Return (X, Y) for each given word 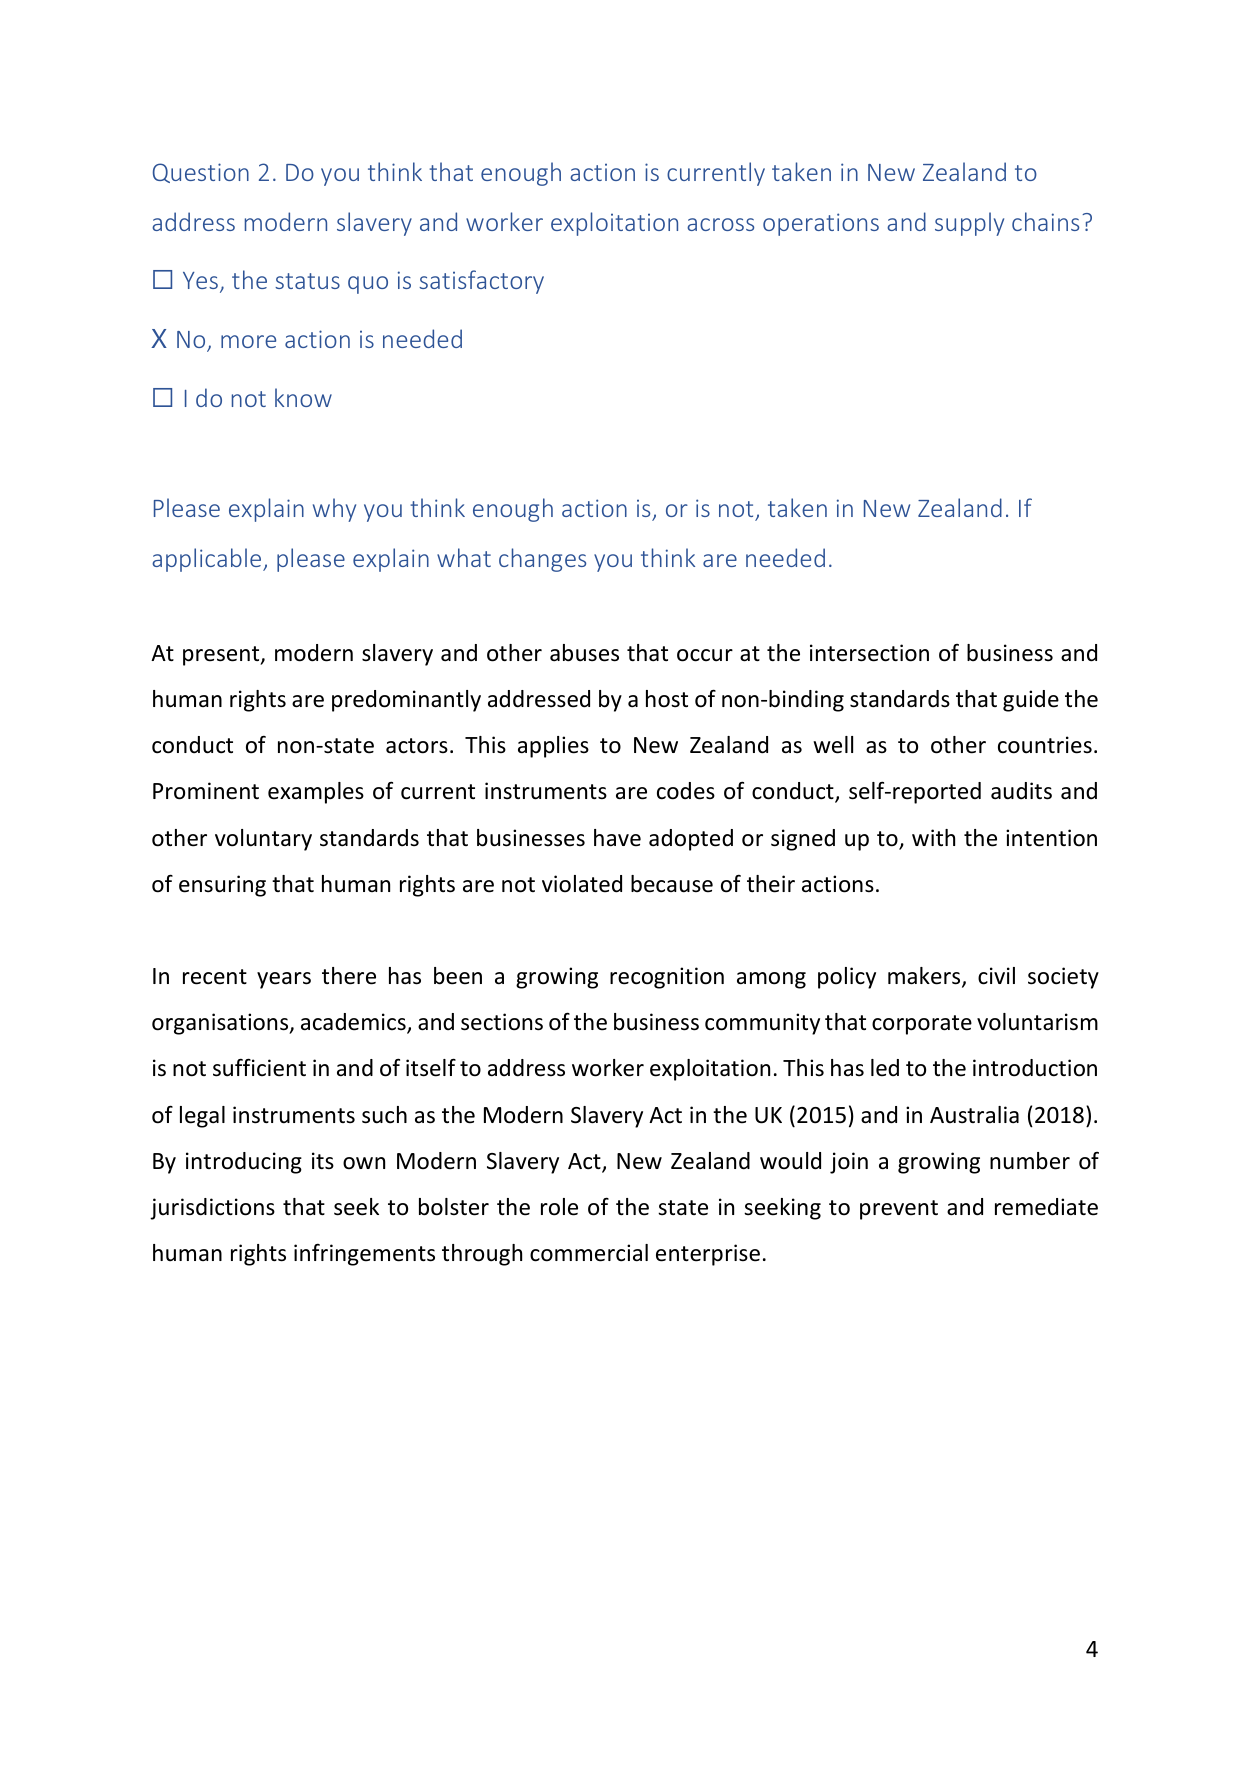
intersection (869, 653)
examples (316, 793)
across (720, 224)
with (933, 837)
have (617, 838)
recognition (667, 978)
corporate (922, 1025)
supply (969, 224)
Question (201, 173)
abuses (584, 653)
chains (1045, 221)
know (303, 397)
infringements (364, 1255)
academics (354, 1023)
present (222, 656)
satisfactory (481, 282)
